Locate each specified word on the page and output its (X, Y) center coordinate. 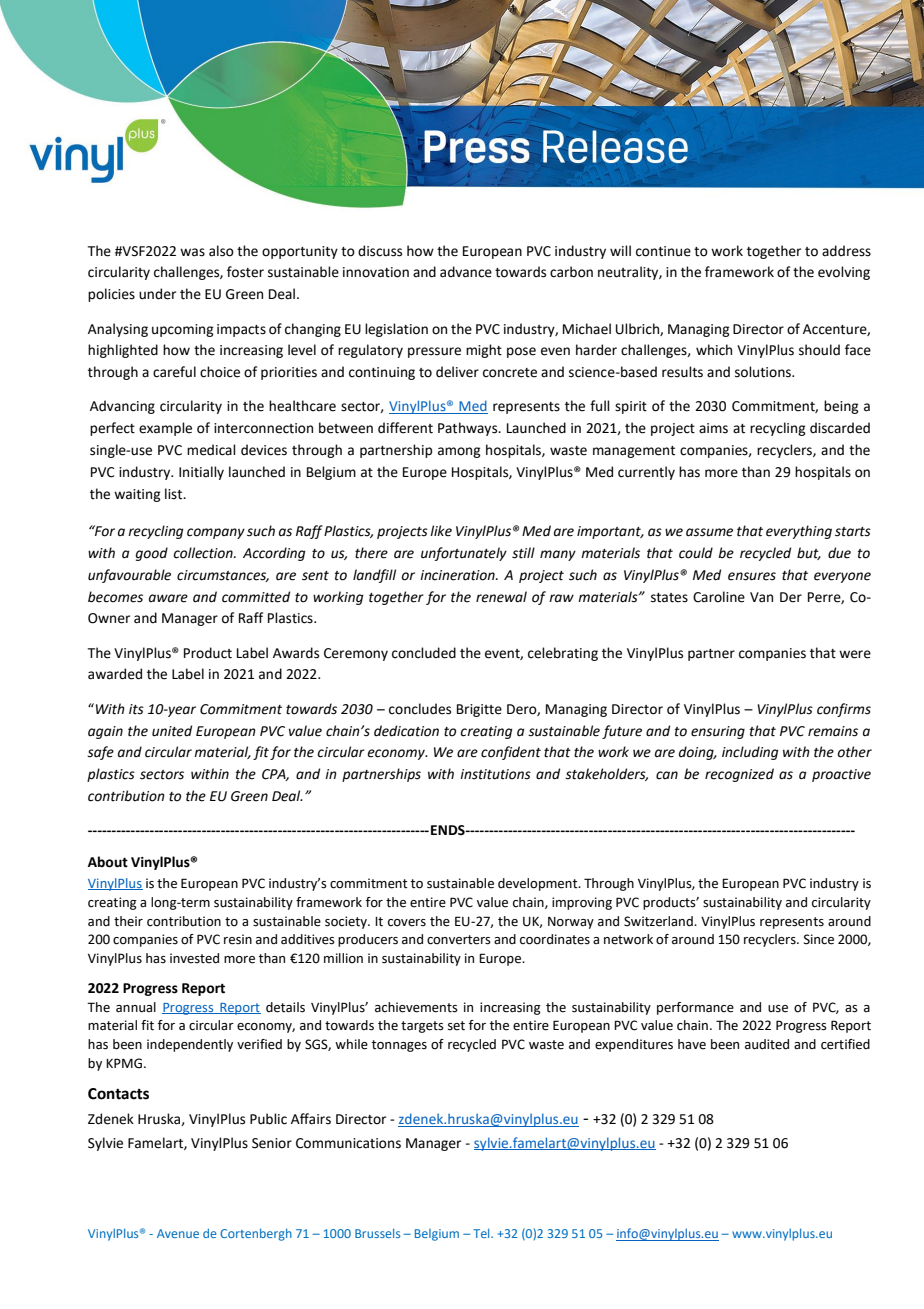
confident (511, 753)
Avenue (178, 1233)
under (157, 294)
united (172, 731)
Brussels (377, 1233)
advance (466, 272)
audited (767, 1044)
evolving (844, 273)
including (750, 753)
